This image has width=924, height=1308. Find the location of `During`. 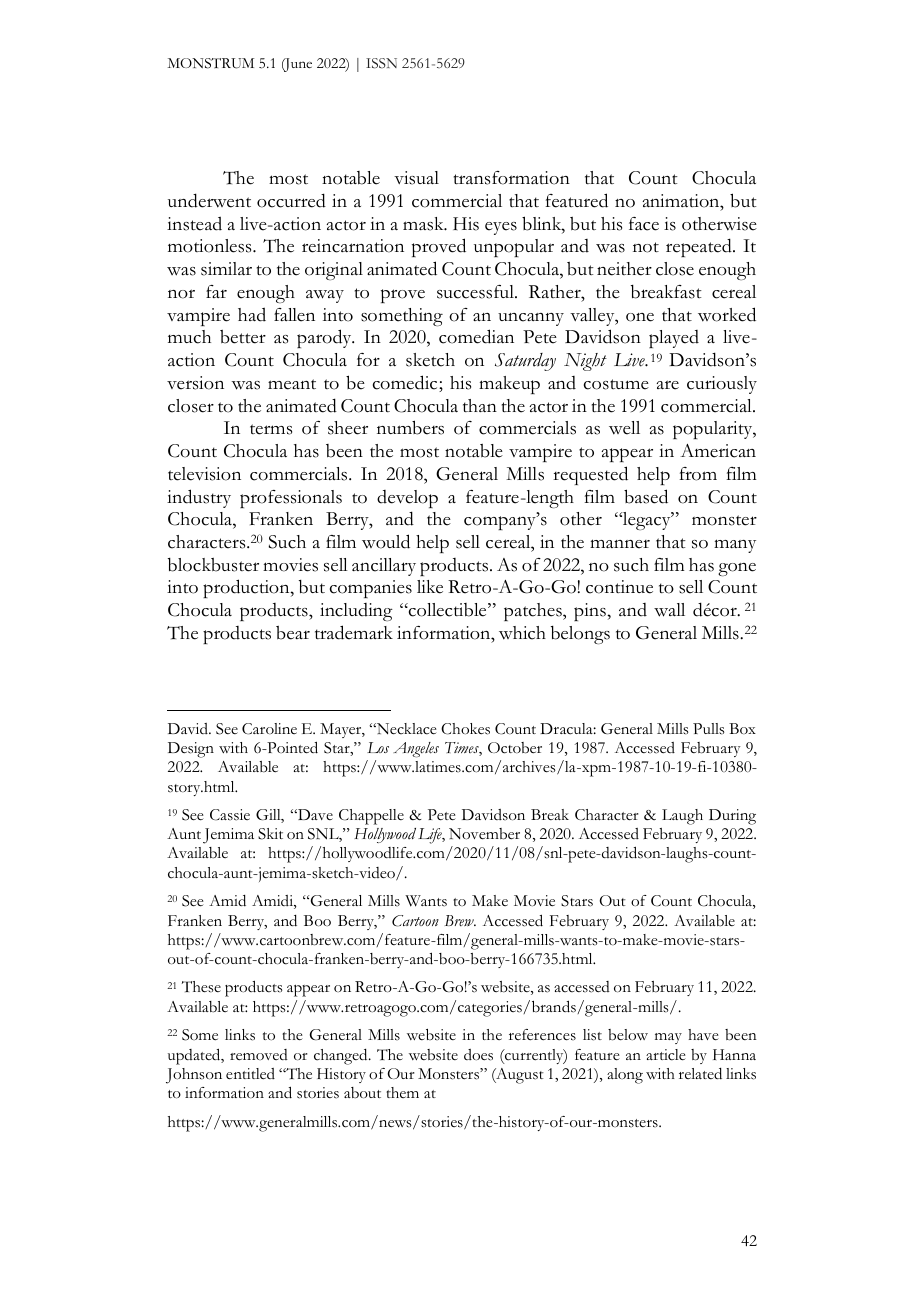

During is located at coordinates (732, 817).
